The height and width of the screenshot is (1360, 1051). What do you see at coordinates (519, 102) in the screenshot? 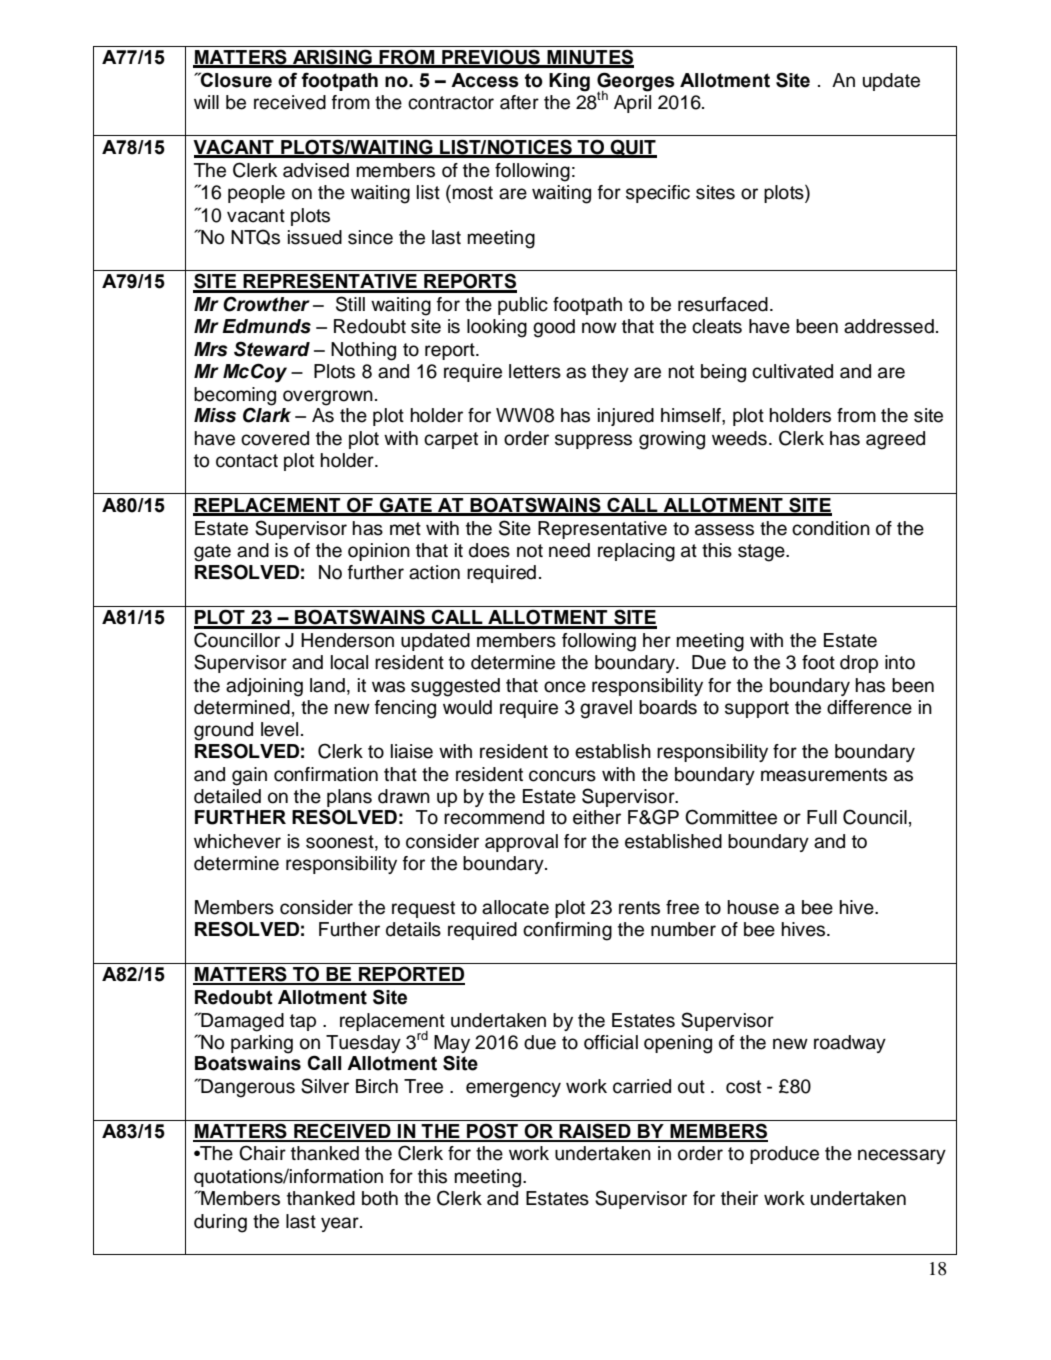
I see `after` at bounding box center [519, 102].
